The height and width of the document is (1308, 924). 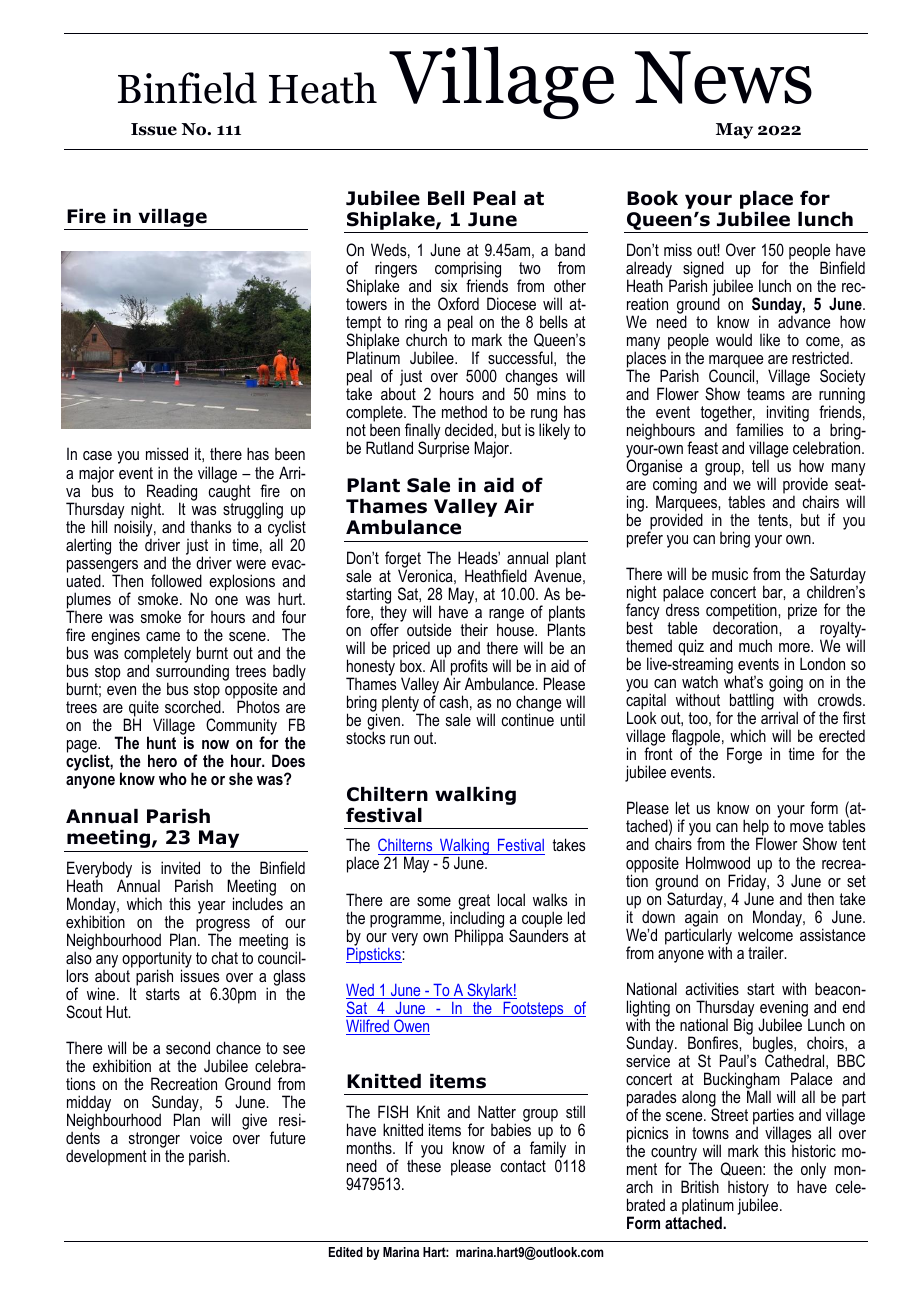 What do you see at coordinates (474, 903) in the document?
I see `great` at bounding box center [474, 903].
